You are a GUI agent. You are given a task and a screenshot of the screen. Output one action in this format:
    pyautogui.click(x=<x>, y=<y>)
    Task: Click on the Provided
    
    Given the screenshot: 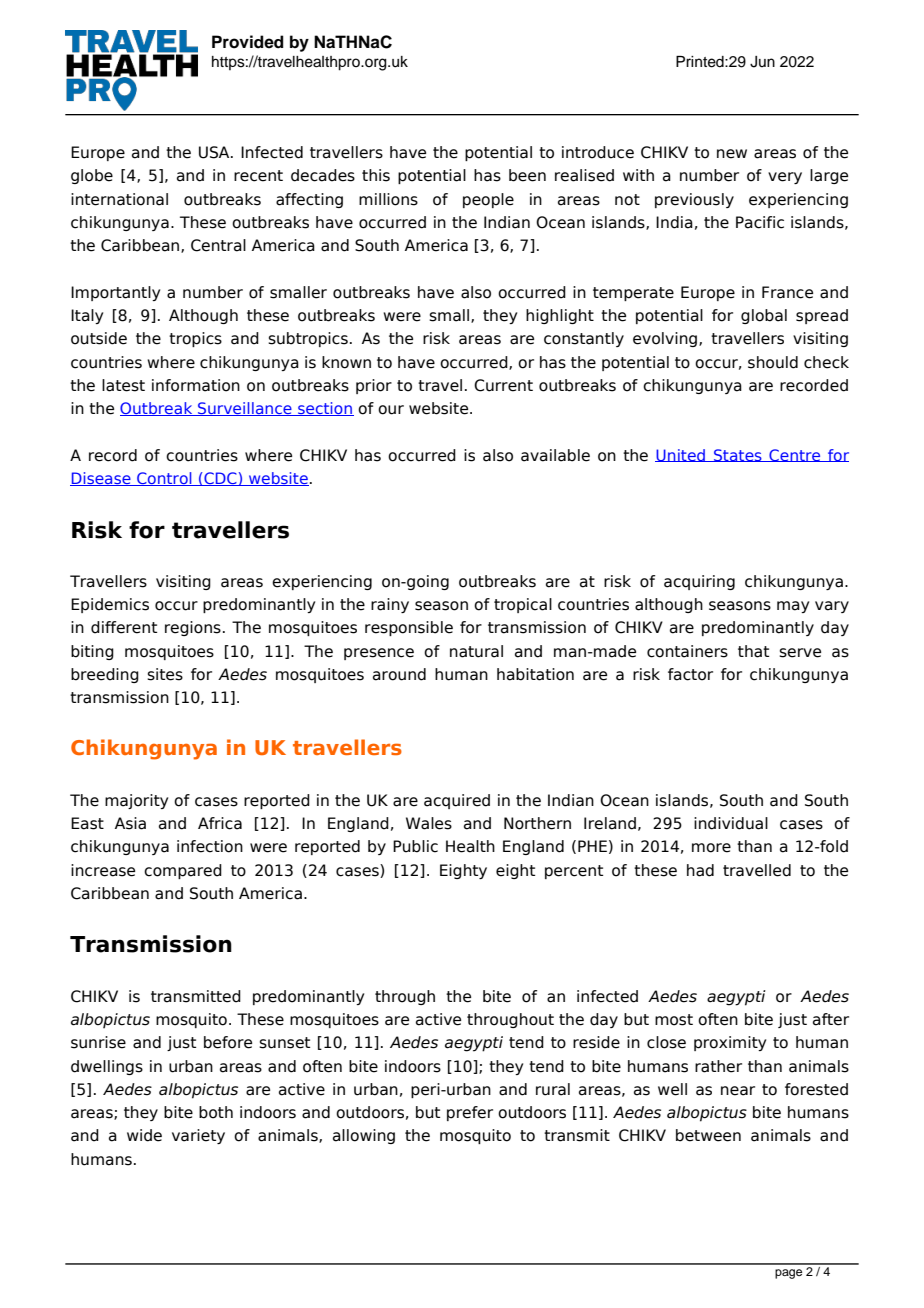 What is the action you would take?
    pyautogui.click(x=248, y=42)
